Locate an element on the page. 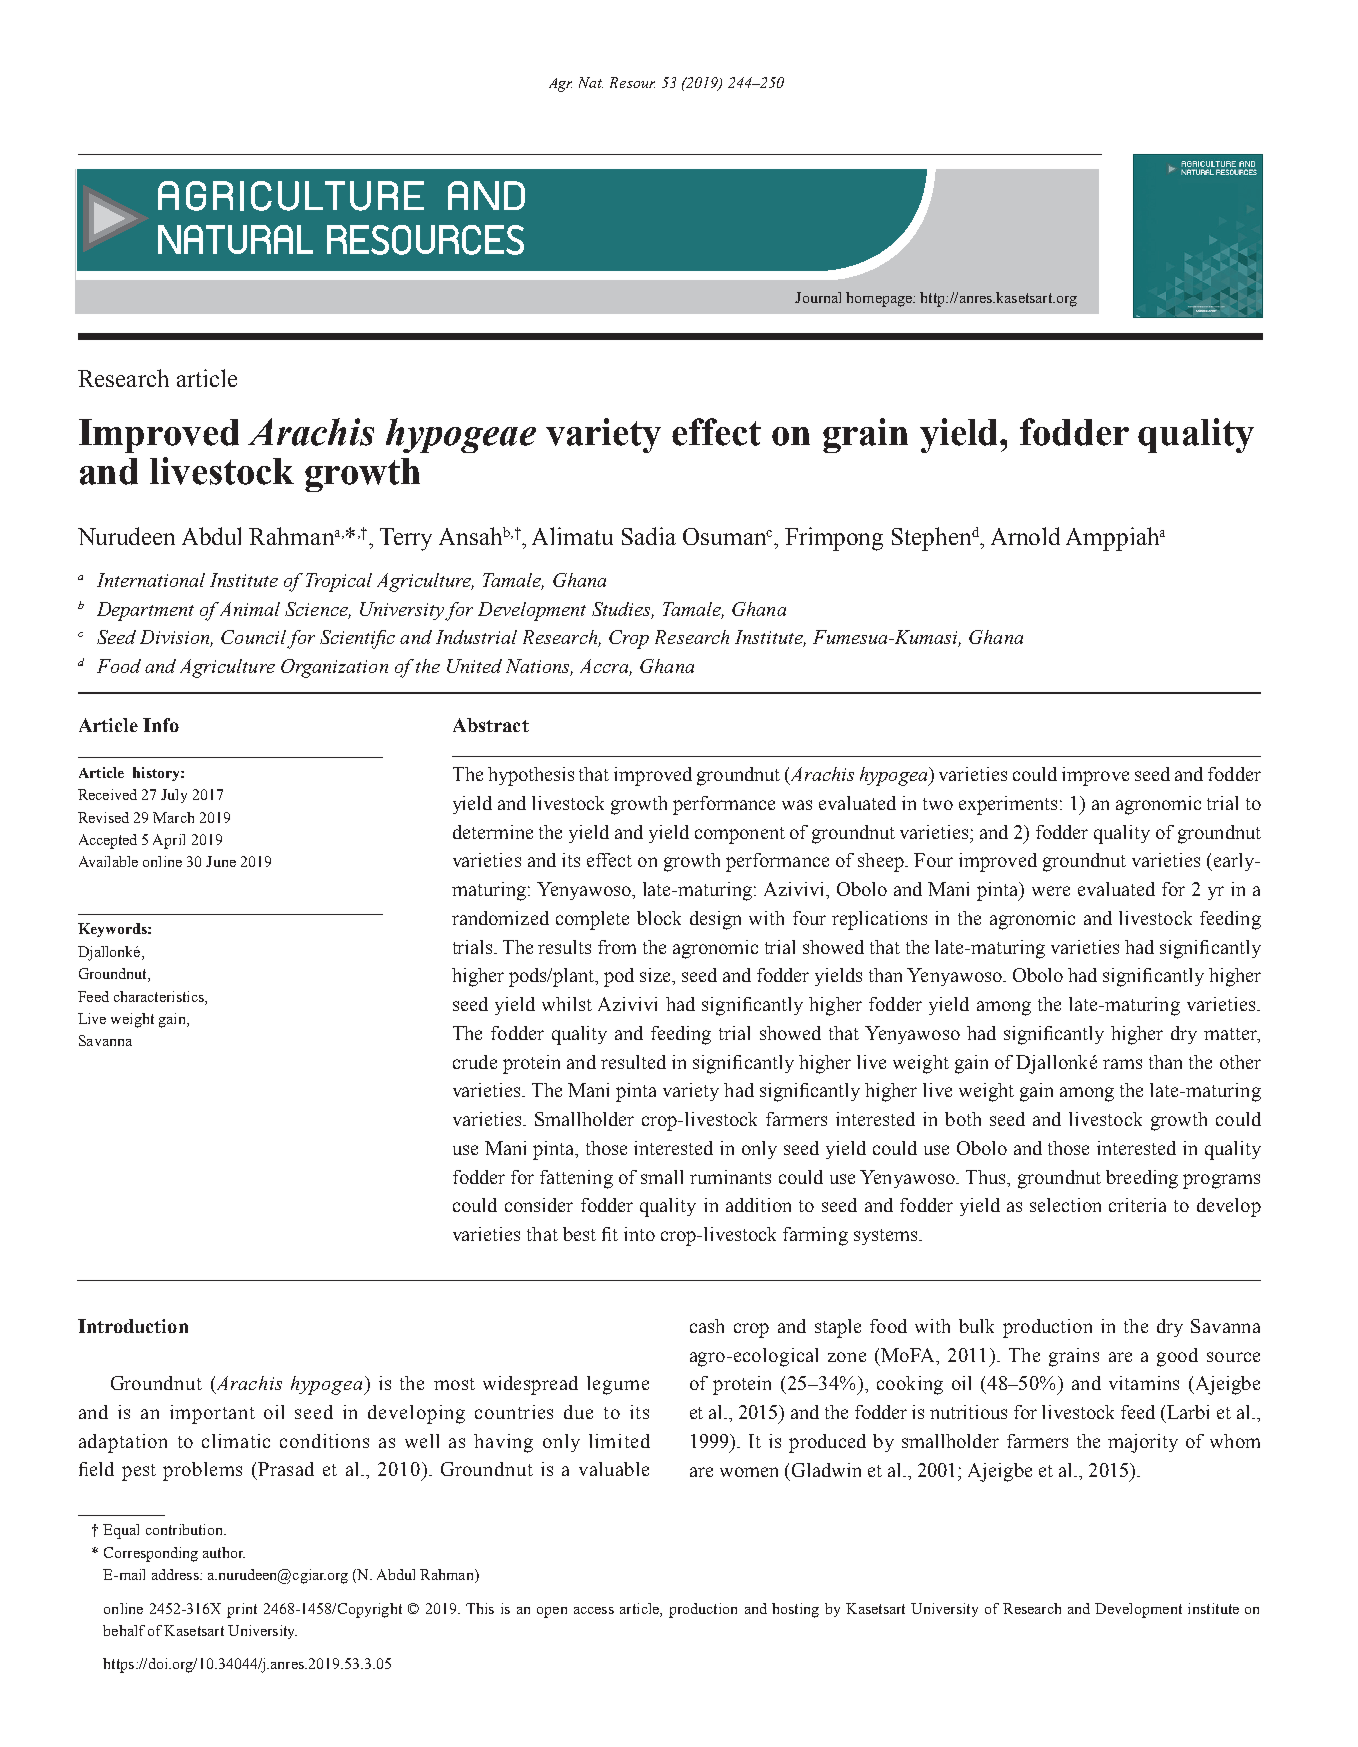 This image has width=1358, height=1747. component is located at coordinates (740, 835).
